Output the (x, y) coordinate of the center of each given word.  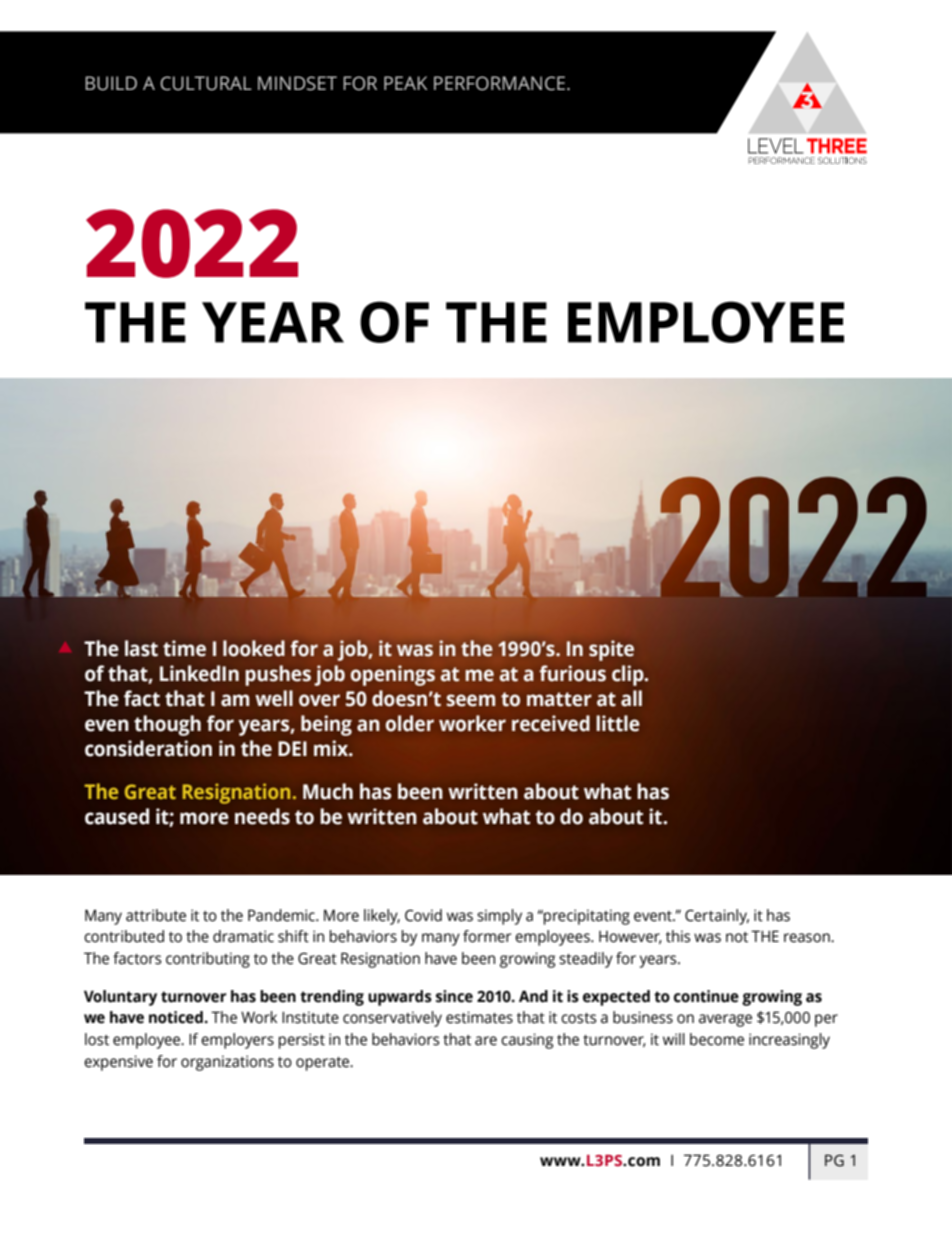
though (167, 725)
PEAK (405, 83)
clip (629, 675)
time (184, 648)
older (410, 723)
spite (611, 650)
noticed (176, 1017)
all (631, 698)
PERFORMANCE (501, 83)
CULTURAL (206, 83)
